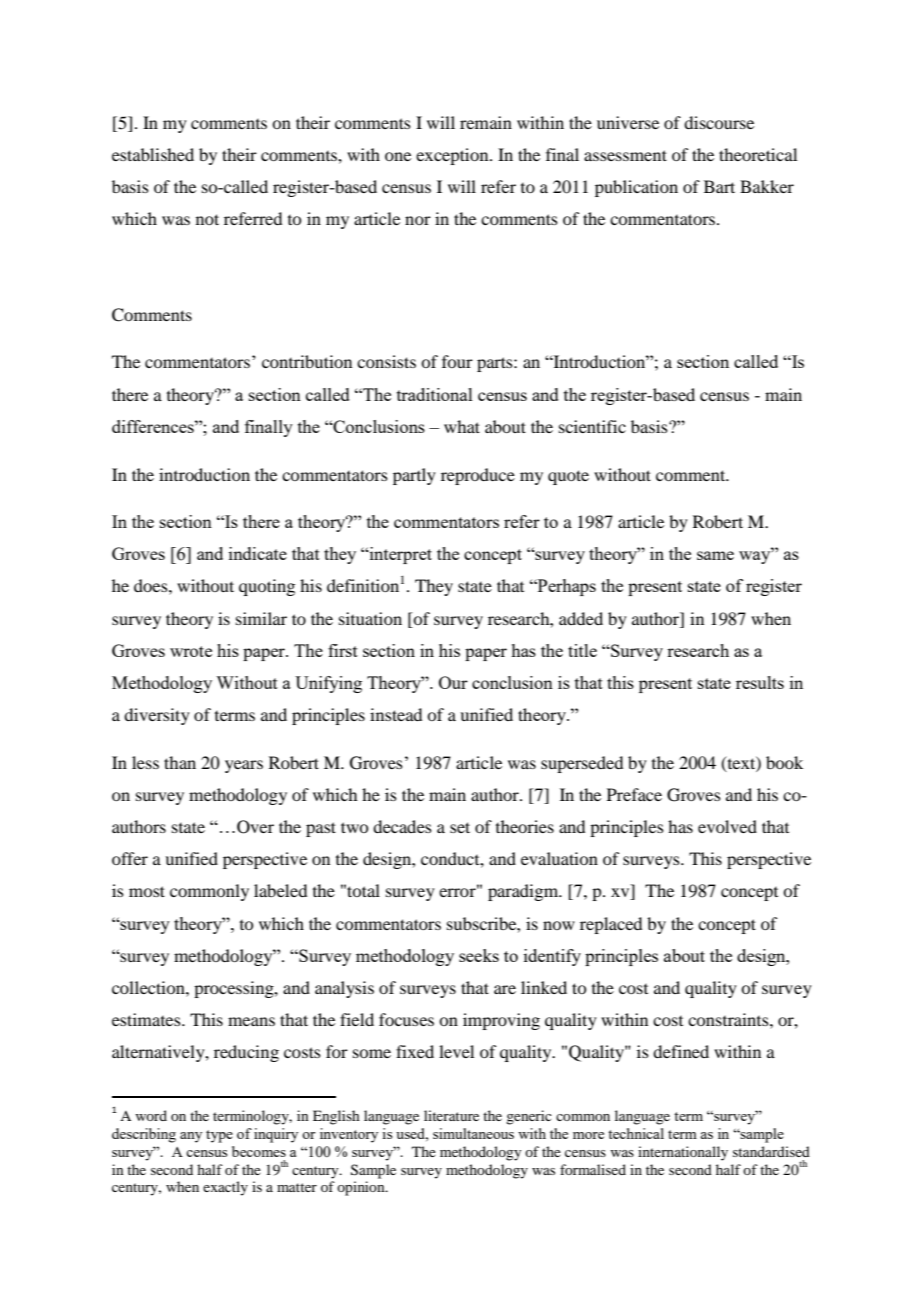 The image size is (924, 1308). What do you see at coordinates (435, 394) in the screenshot?
I see `traditional` at bounding box center [435, 394].
